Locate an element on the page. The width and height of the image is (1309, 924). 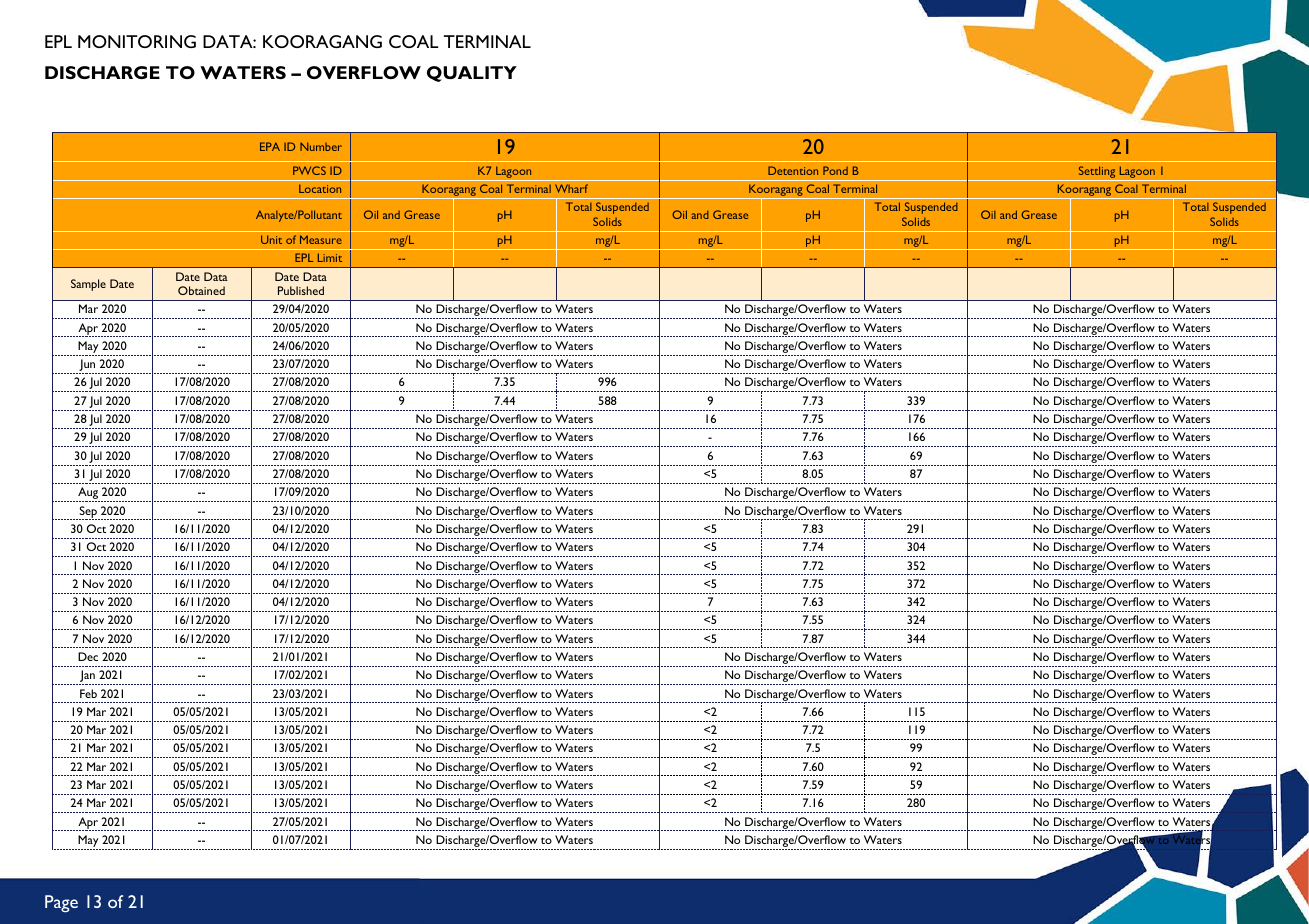
MONITORING is located at coordinates (137, 41).
